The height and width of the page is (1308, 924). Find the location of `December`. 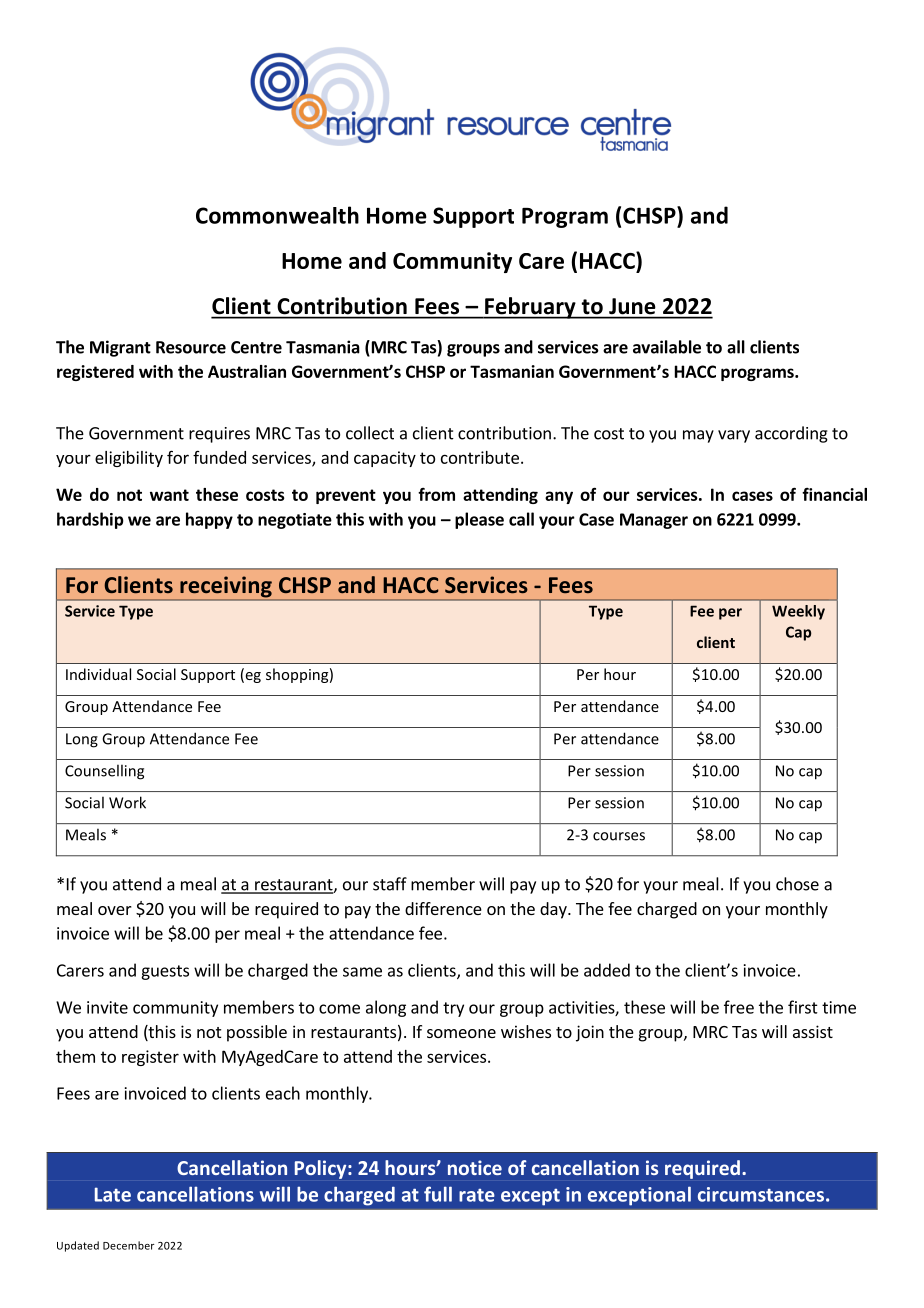

December is located at coordinates (128, 1245).
